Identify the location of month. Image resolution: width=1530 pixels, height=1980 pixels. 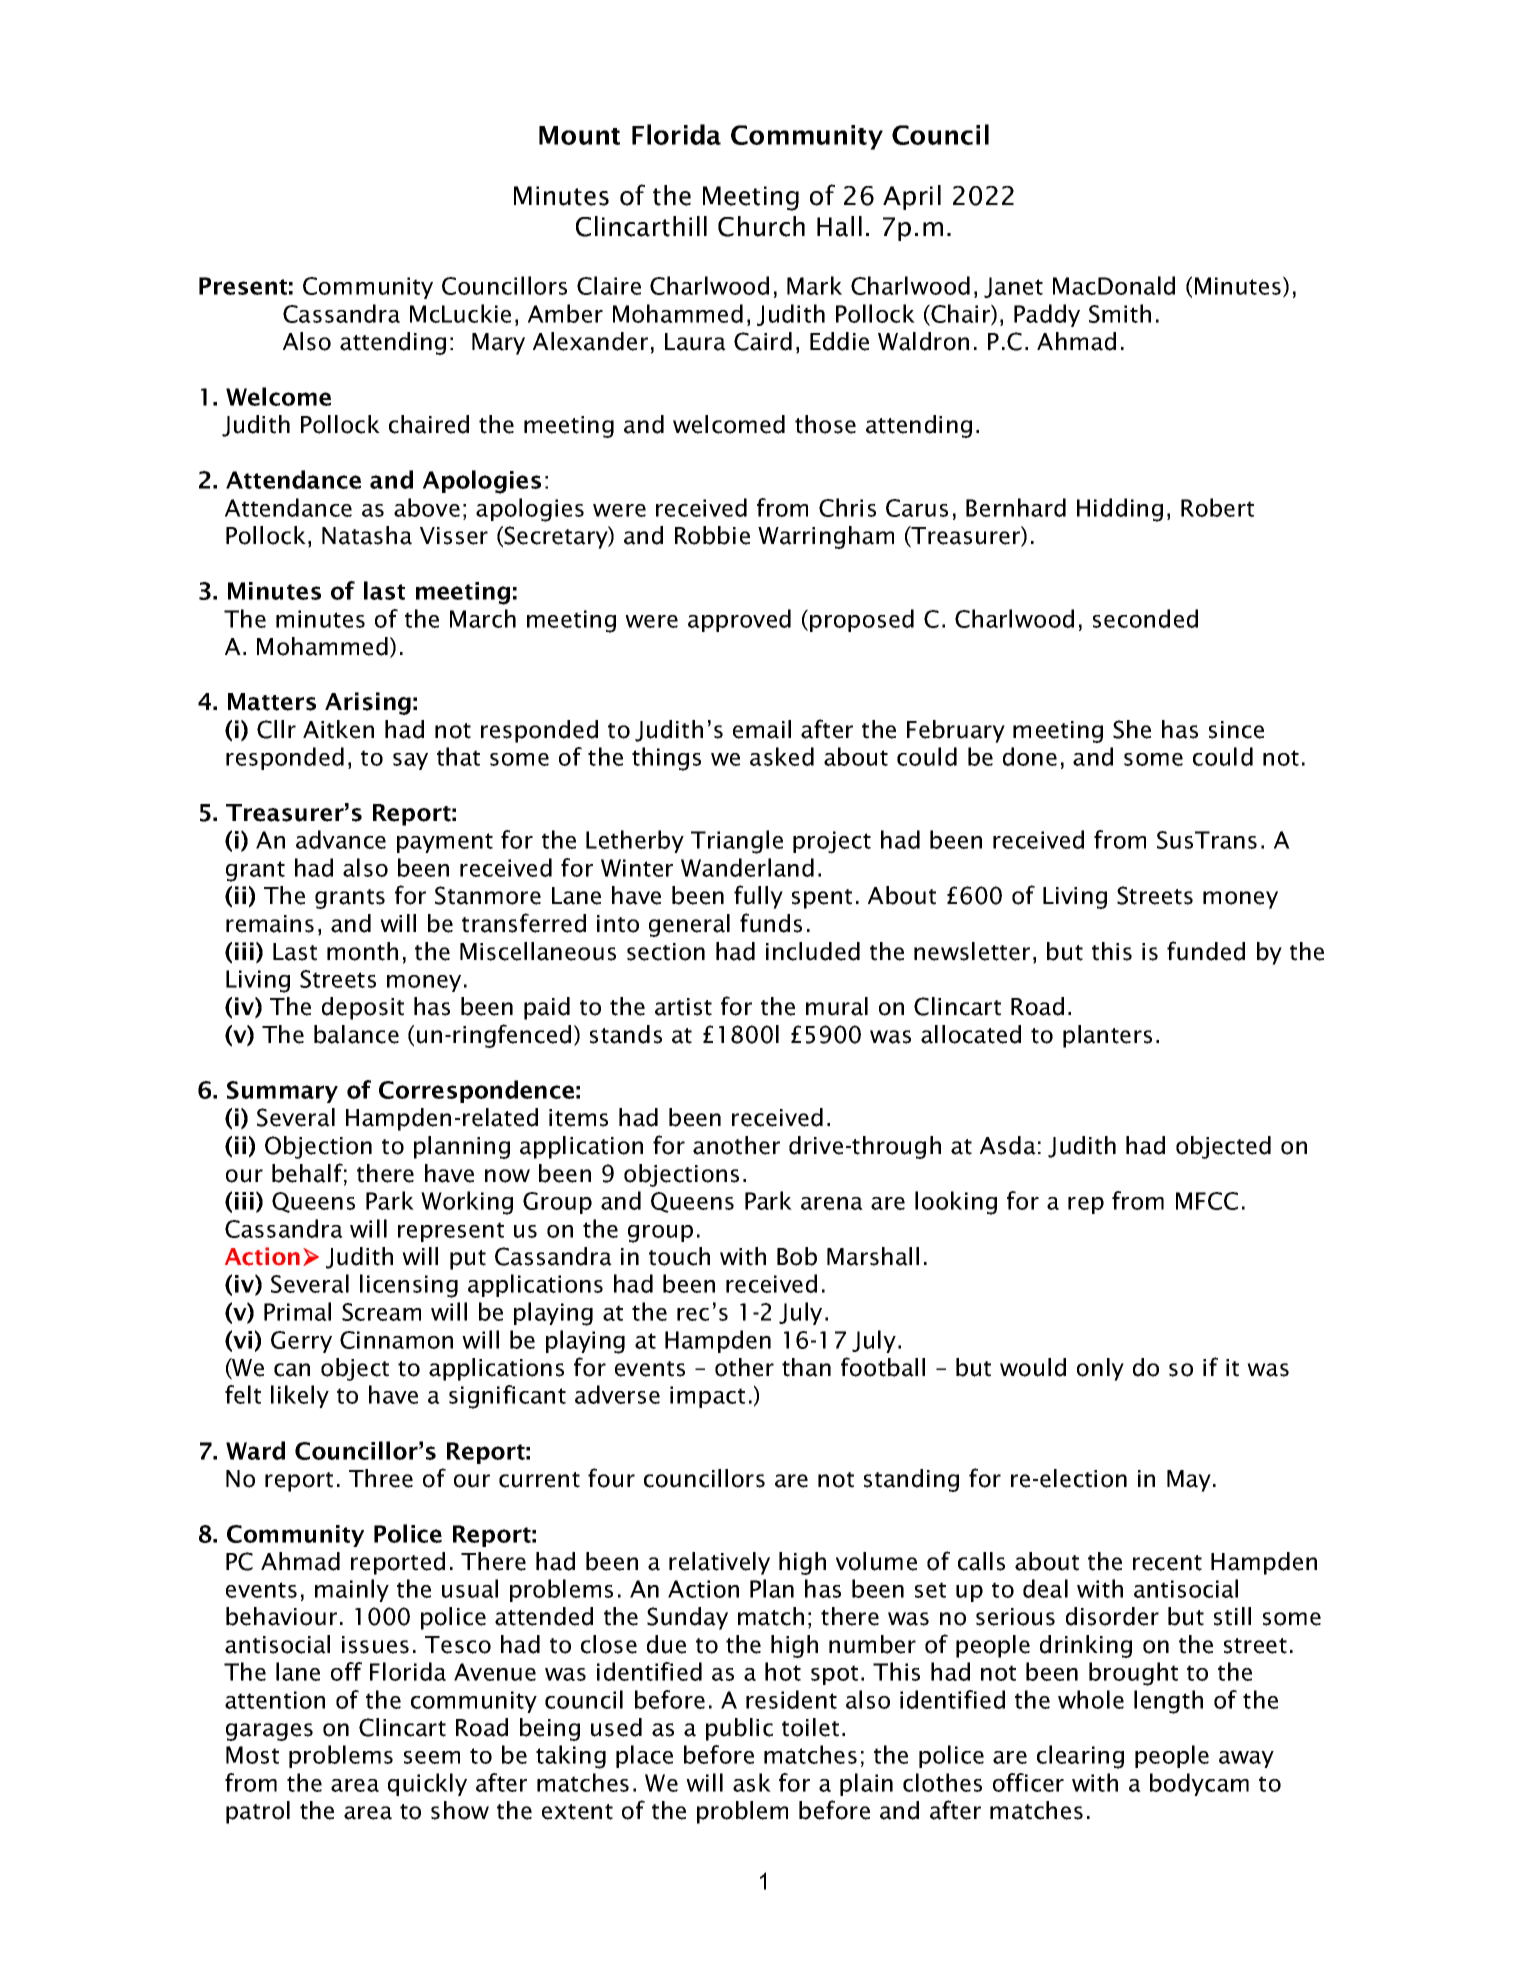
(362, 951).
